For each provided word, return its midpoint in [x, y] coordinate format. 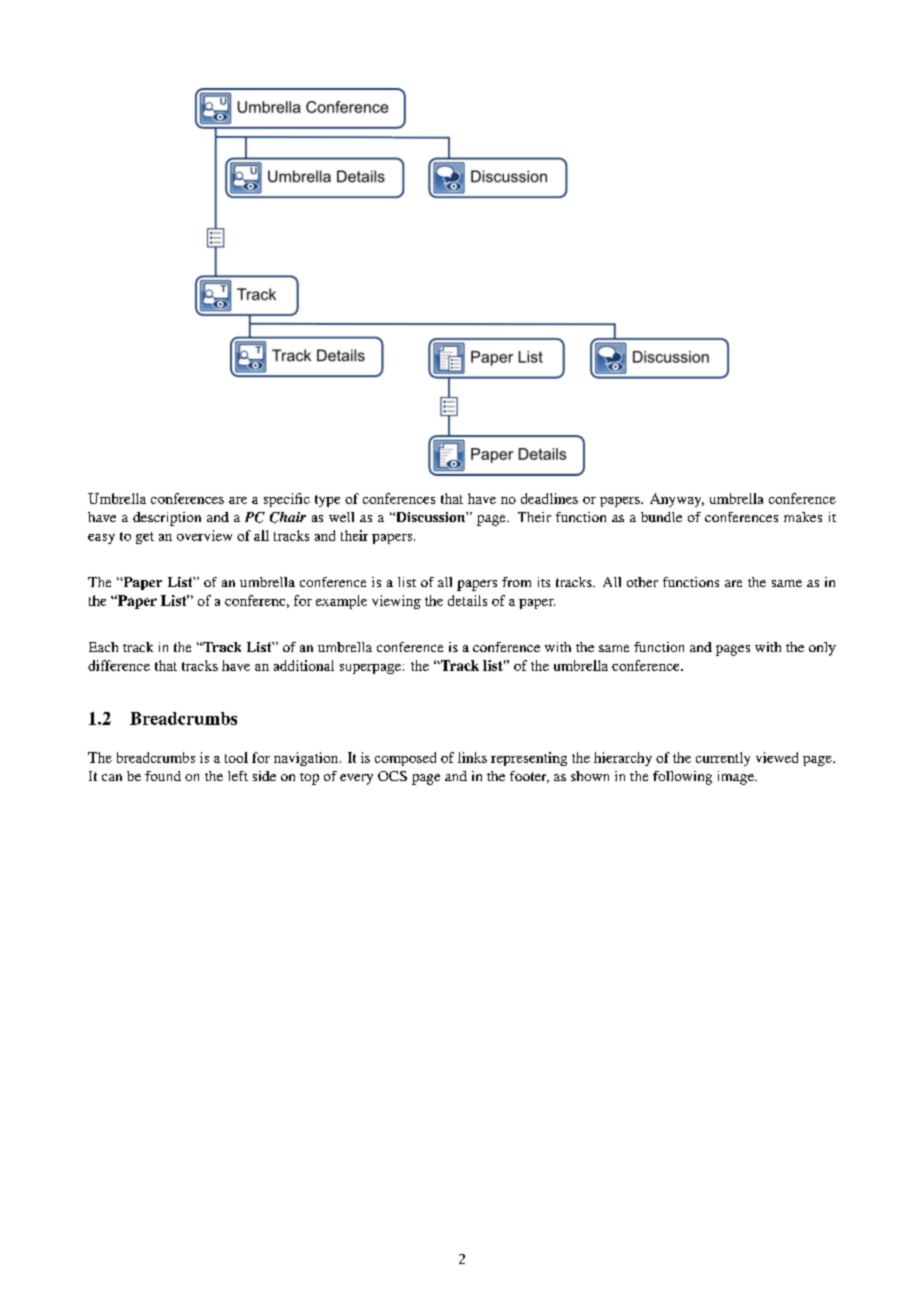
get [145, 538]
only [822, 649]
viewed [777, 757]
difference [119, 665]
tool [236, 757]
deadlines [549, 498]
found [163, 776]
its [544, 582]
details [467, 600]
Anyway [677, 500]
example [341, 602]
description [167, 519]
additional [304, 665]
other [642, 582]
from [516, 582]
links [472, 757]
